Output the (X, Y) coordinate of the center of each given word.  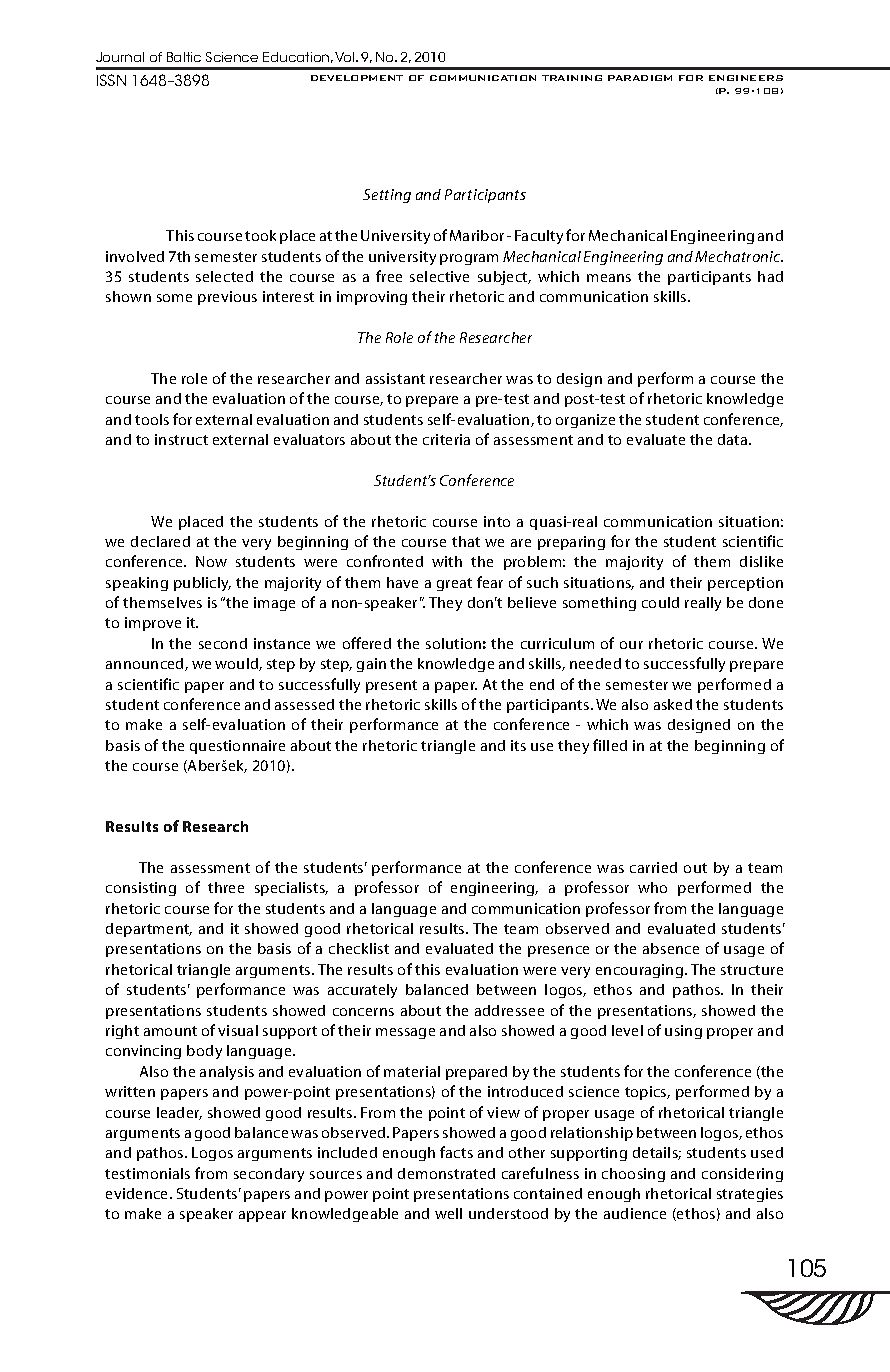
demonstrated (446, 1173)
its (518, 745)
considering (742, 1175)
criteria (446, 439)
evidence (138, 1193)
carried (653, 867)
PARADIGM (640, 78)
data (734, 439)
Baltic (184, 57)
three (226, 887)
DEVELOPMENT (357, 78)
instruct (181, 439)
